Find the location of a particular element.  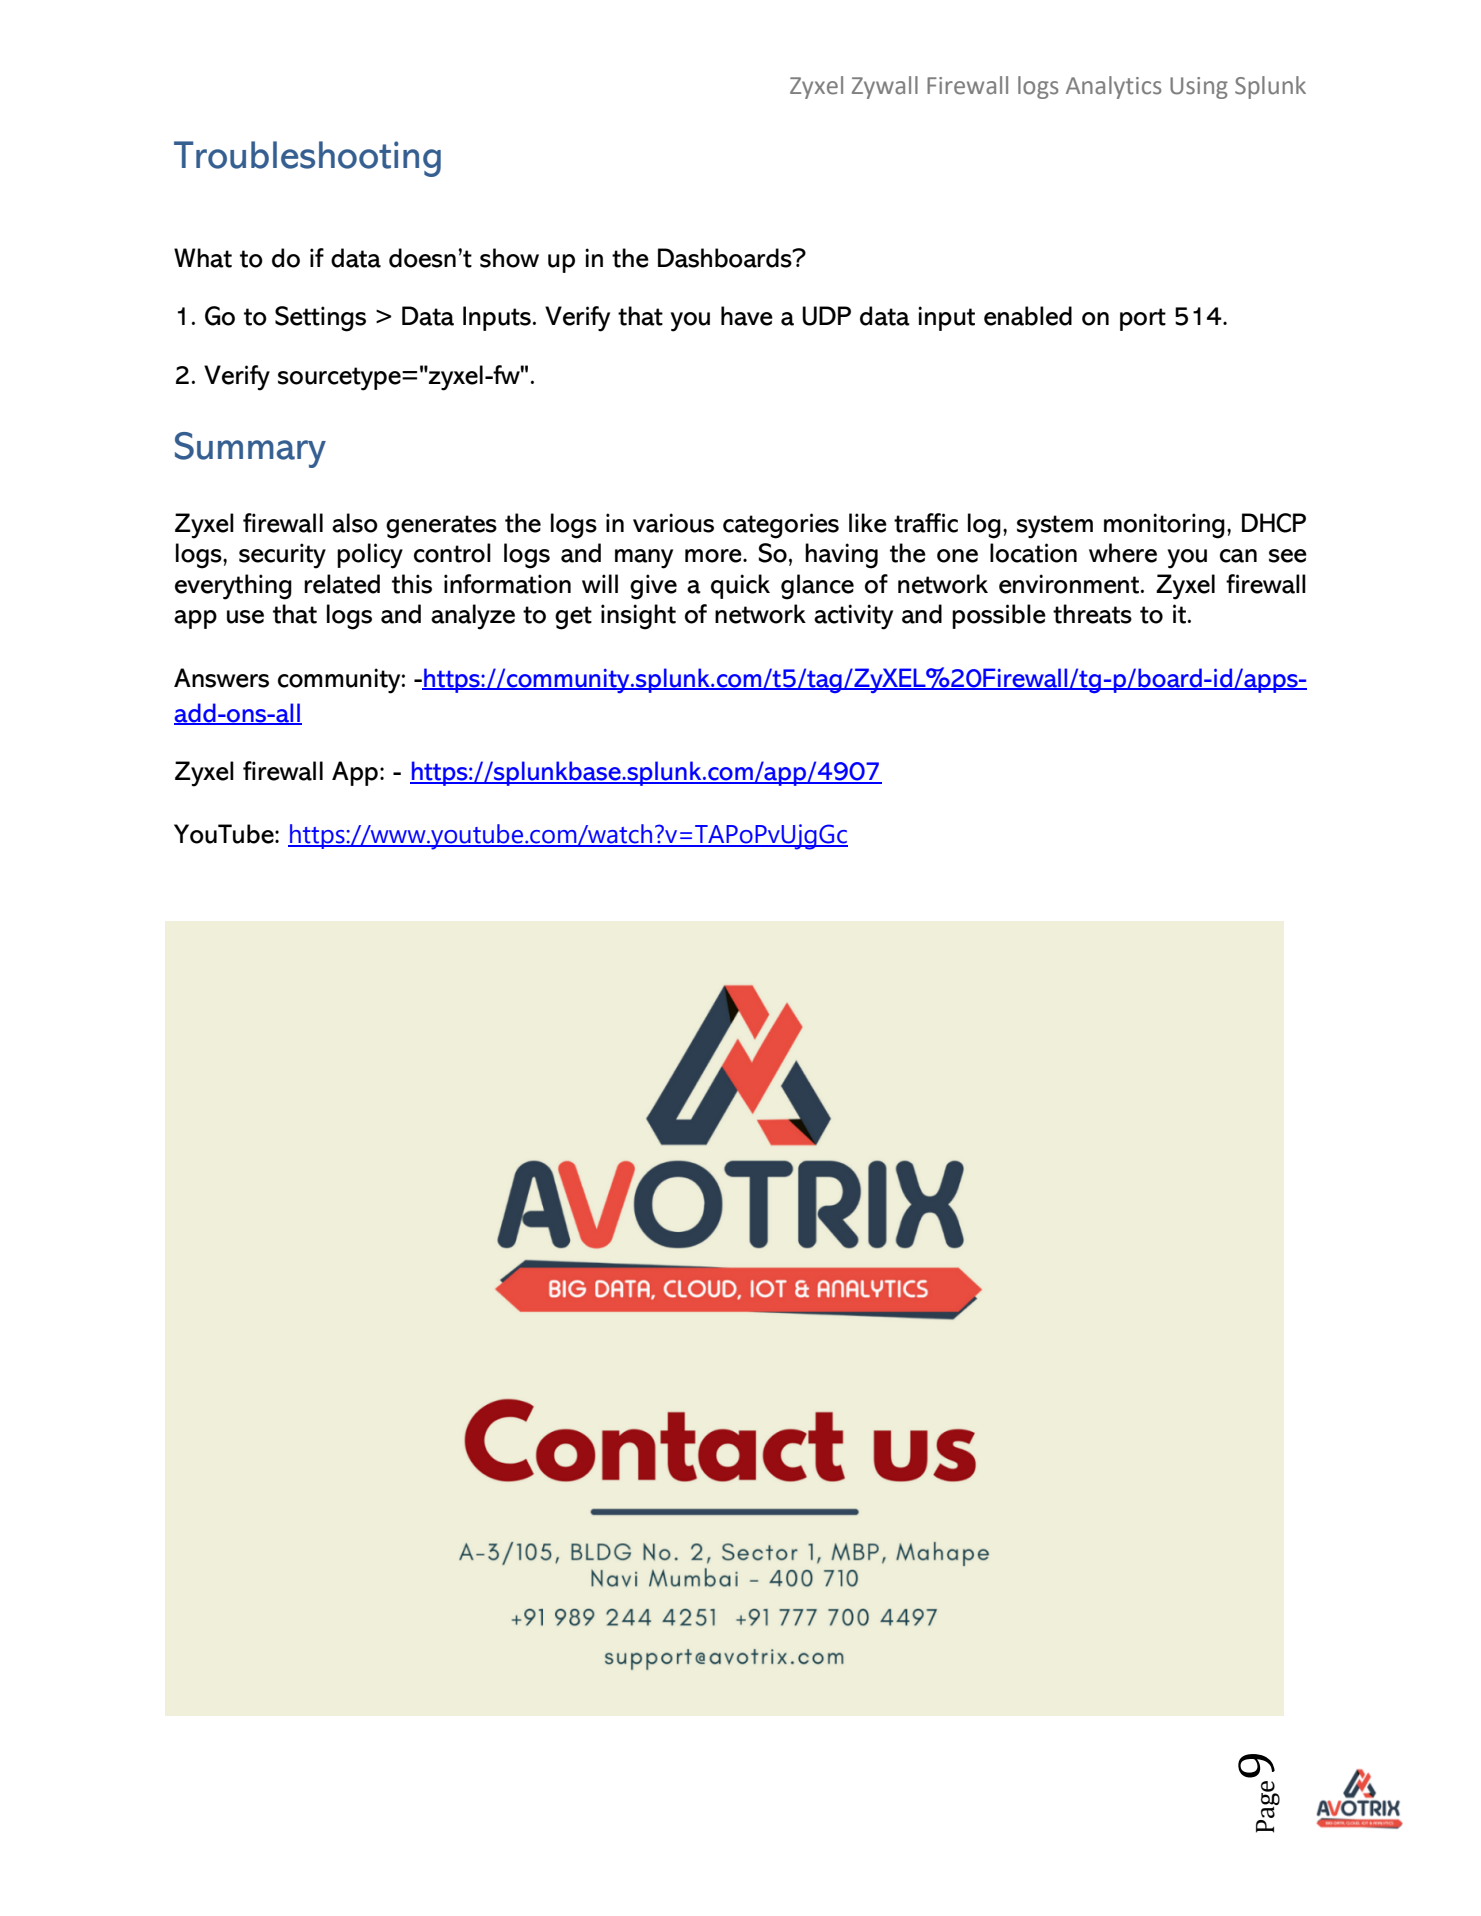

Using is located at coordinates (1199, 88).
